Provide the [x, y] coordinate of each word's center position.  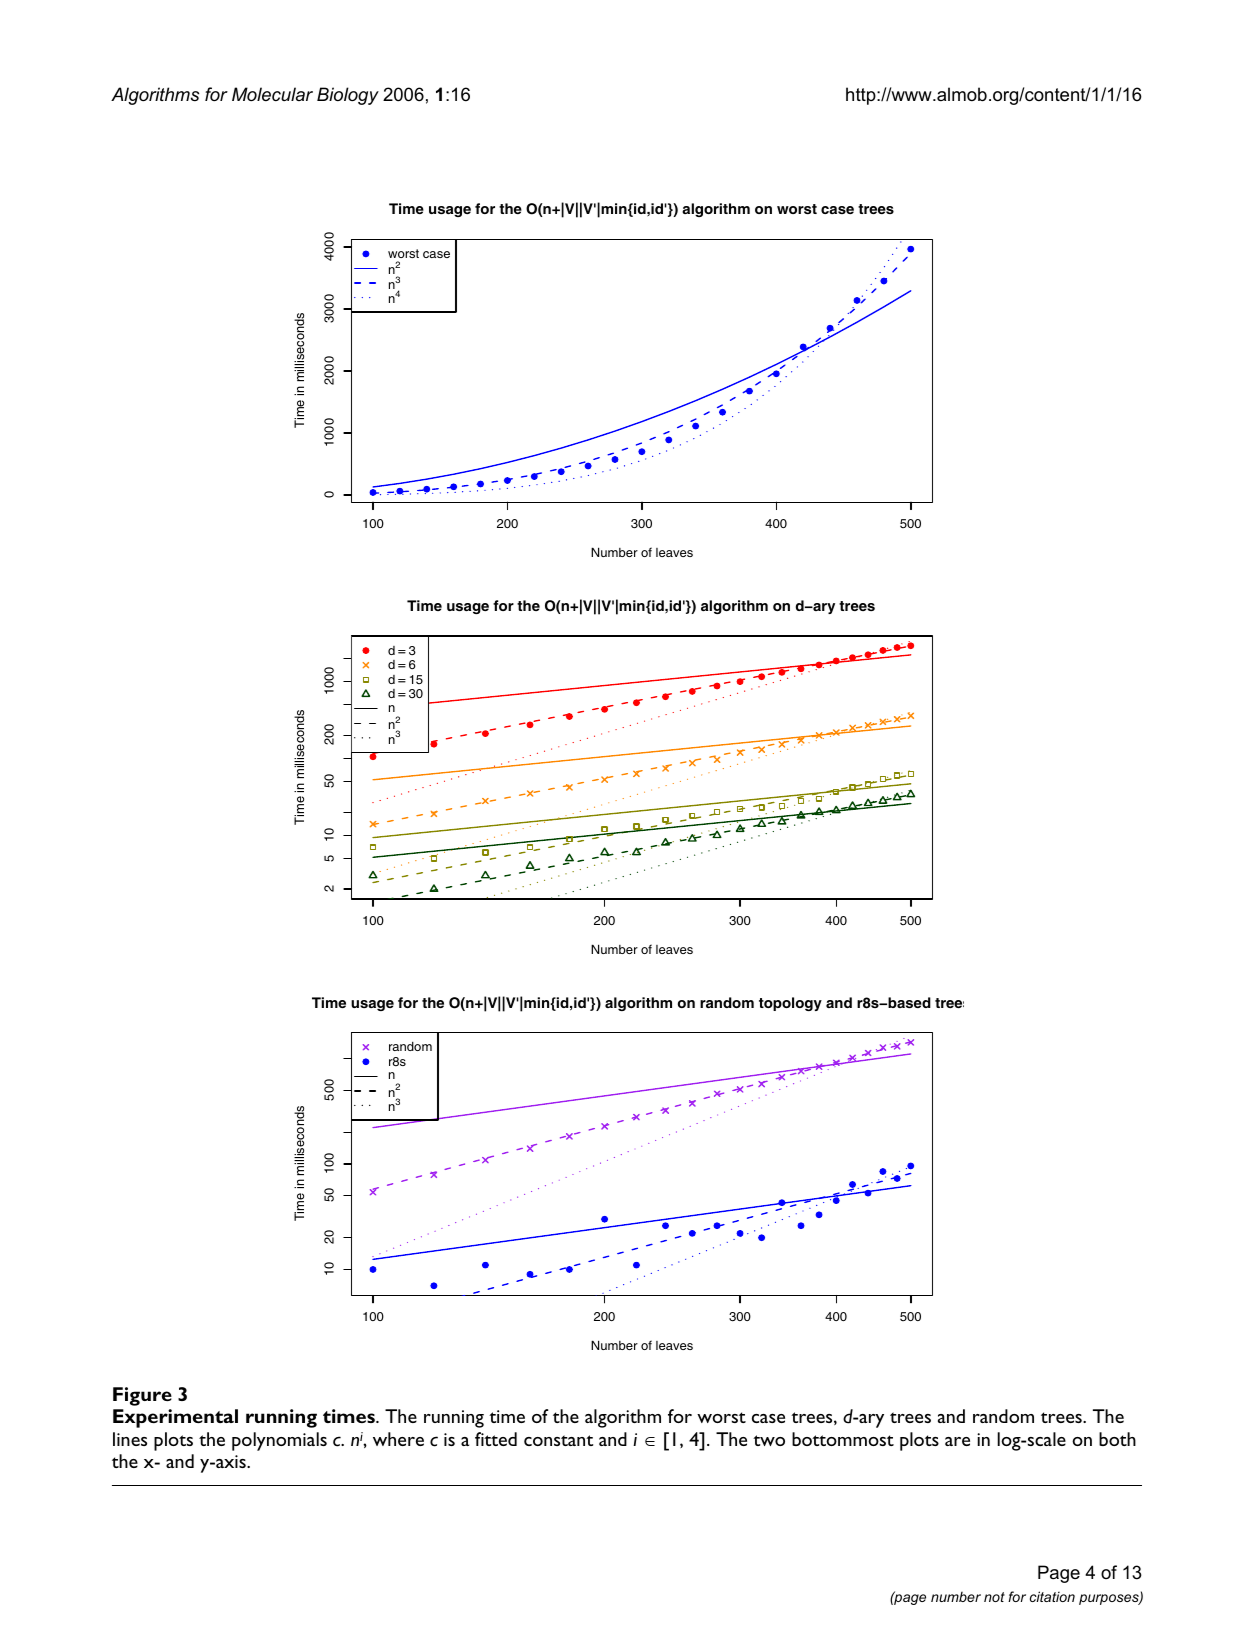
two [769, 1440]
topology [790, 1004]
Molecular [272, 94]
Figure [142, 1396]
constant [558, 1440]
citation [1052, 1596]
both [1117, 1439]
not [994, 1597]
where [398, 1439]
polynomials [279, 1441]
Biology [348, 96]
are [957, 1441]
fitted [496, 1439]
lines [130, 1439]
